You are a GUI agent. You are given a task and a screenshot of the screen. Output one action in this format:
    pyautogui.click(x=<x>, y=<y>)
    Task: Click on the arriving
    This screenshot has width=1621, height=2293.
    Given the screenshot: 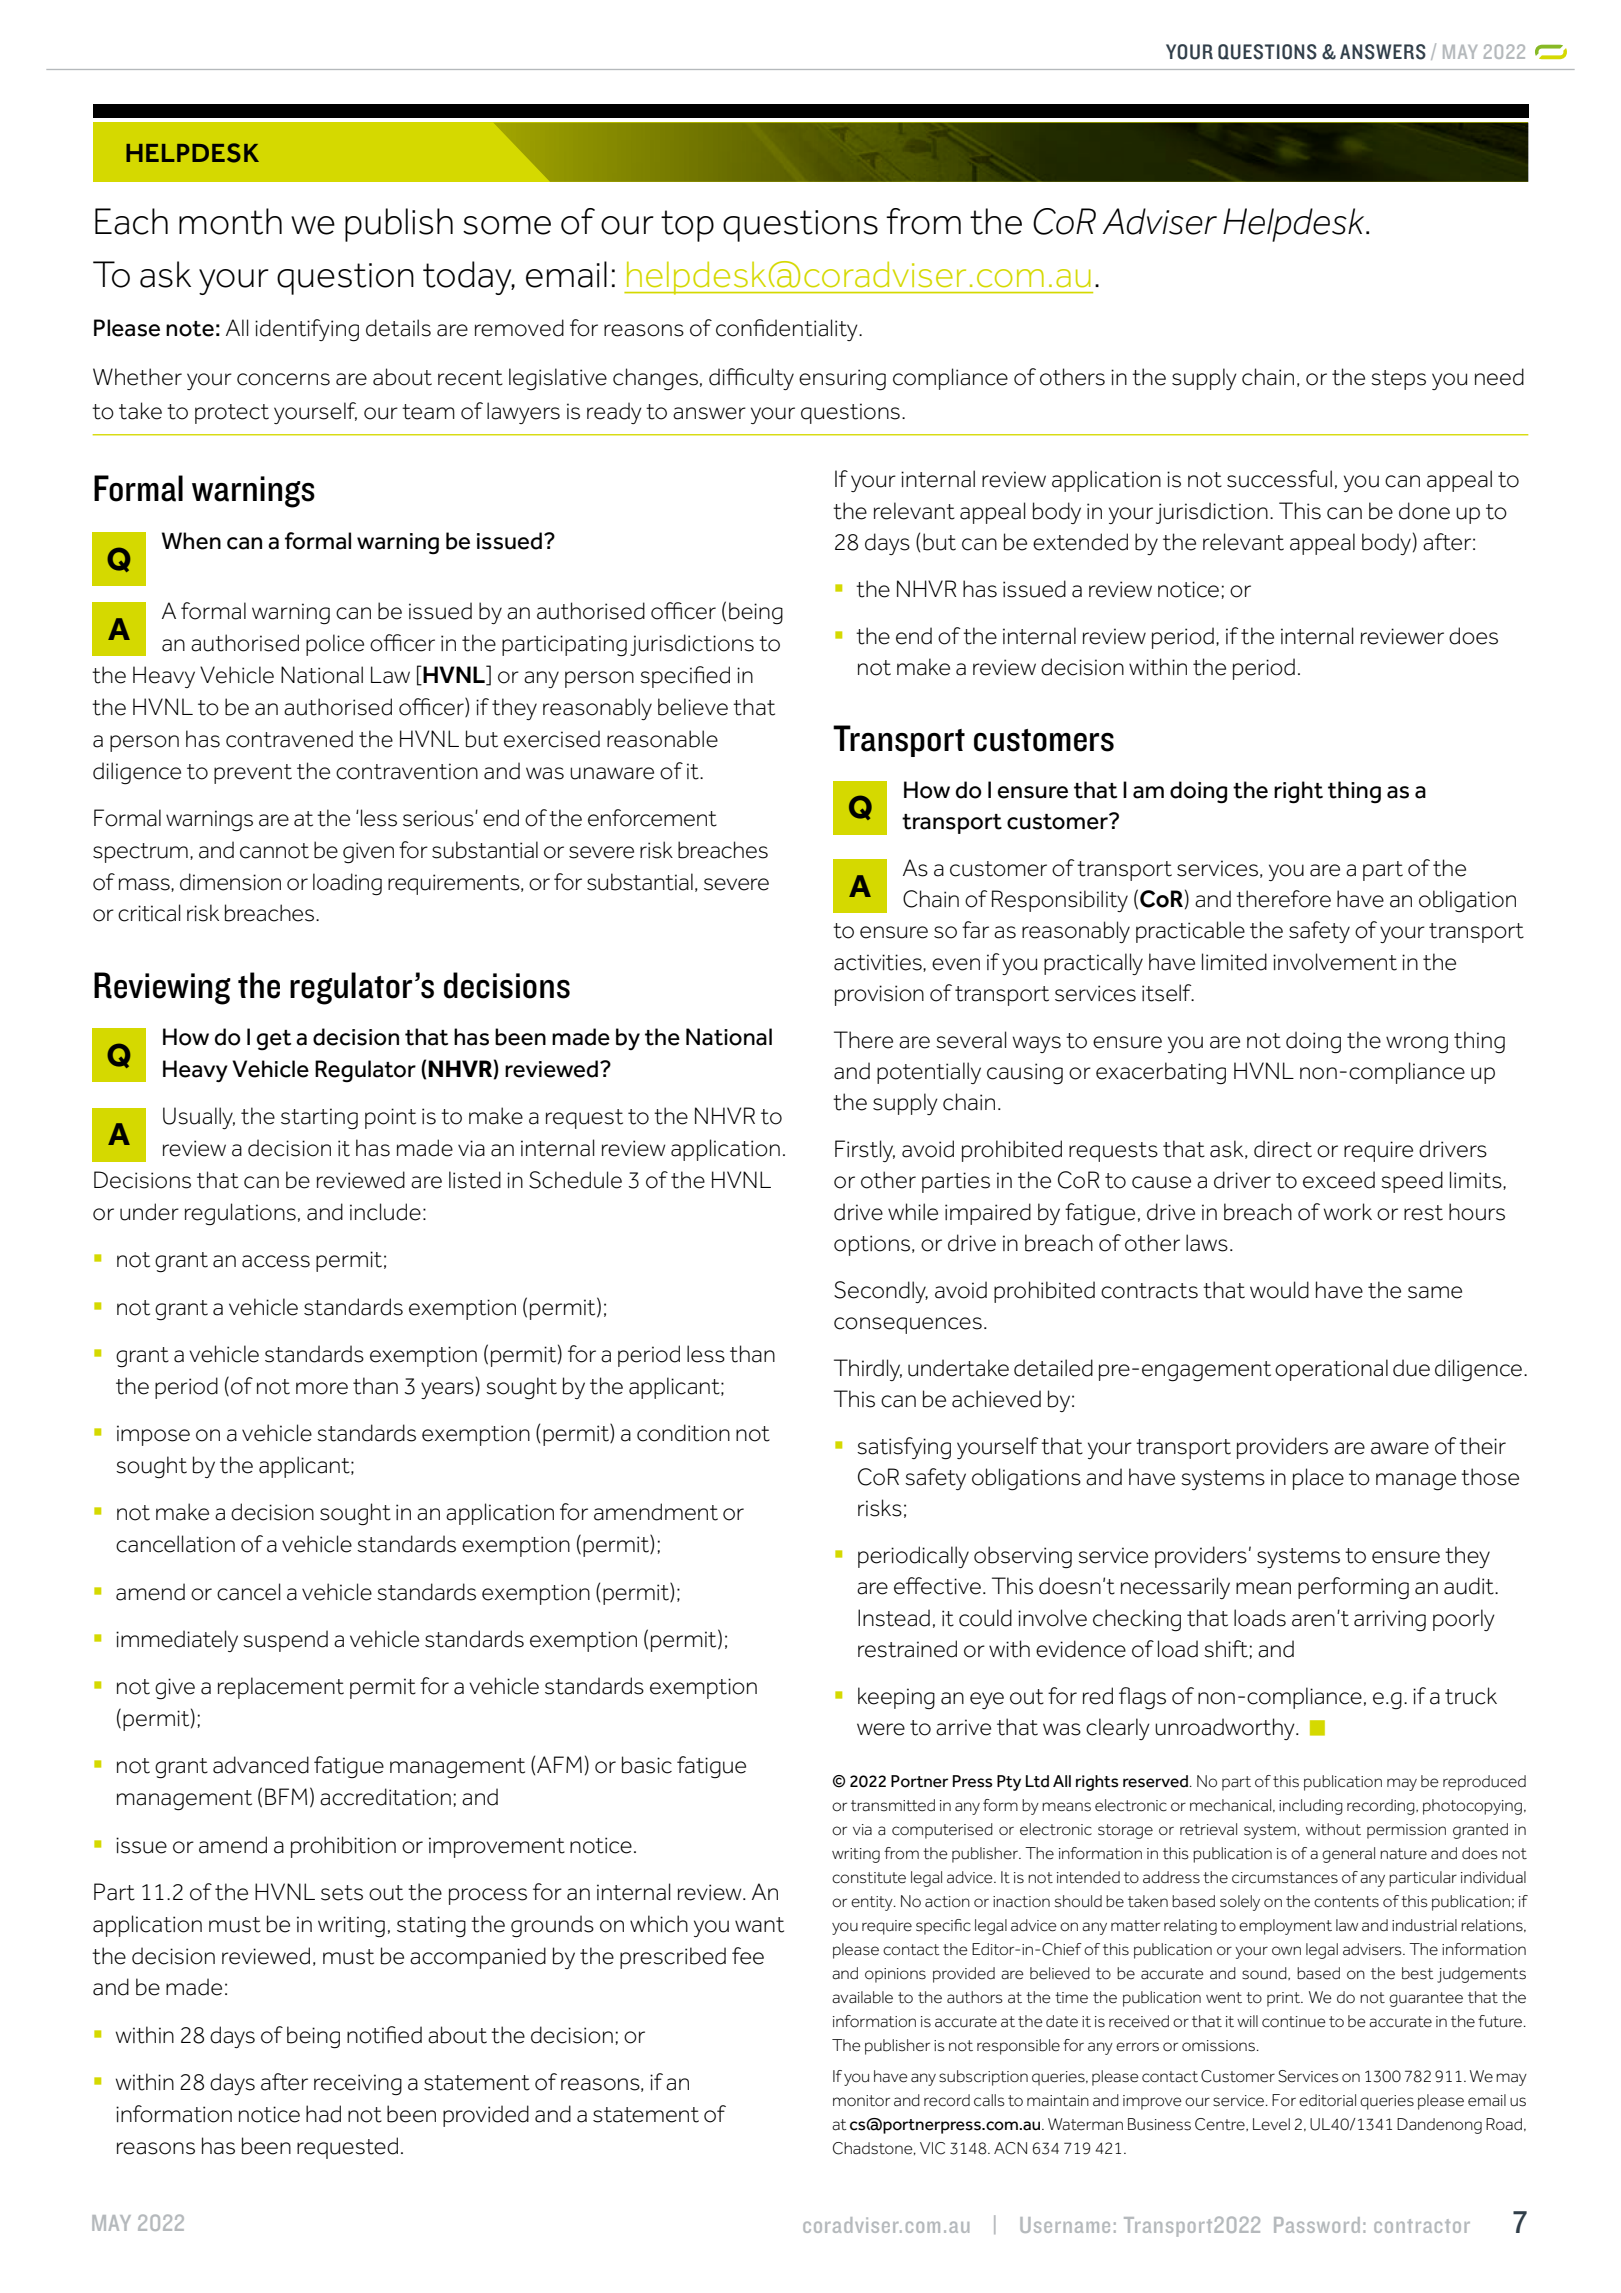 What is the action you would take?
    pyautogui.click(x=1390, y=1621)
